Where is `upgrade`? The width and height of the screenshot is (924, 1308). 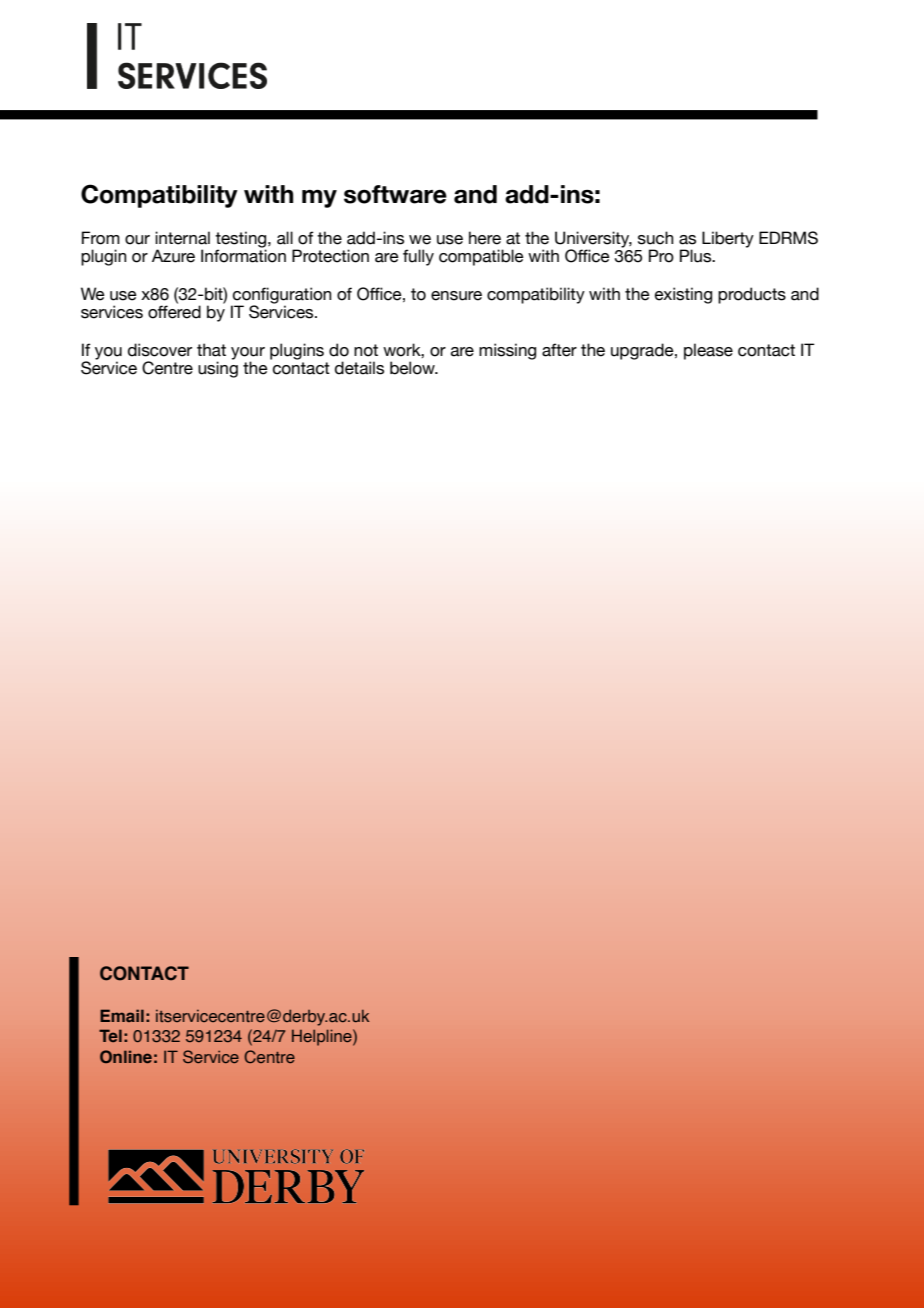
upgrade is located at coordinates (643, 351).
